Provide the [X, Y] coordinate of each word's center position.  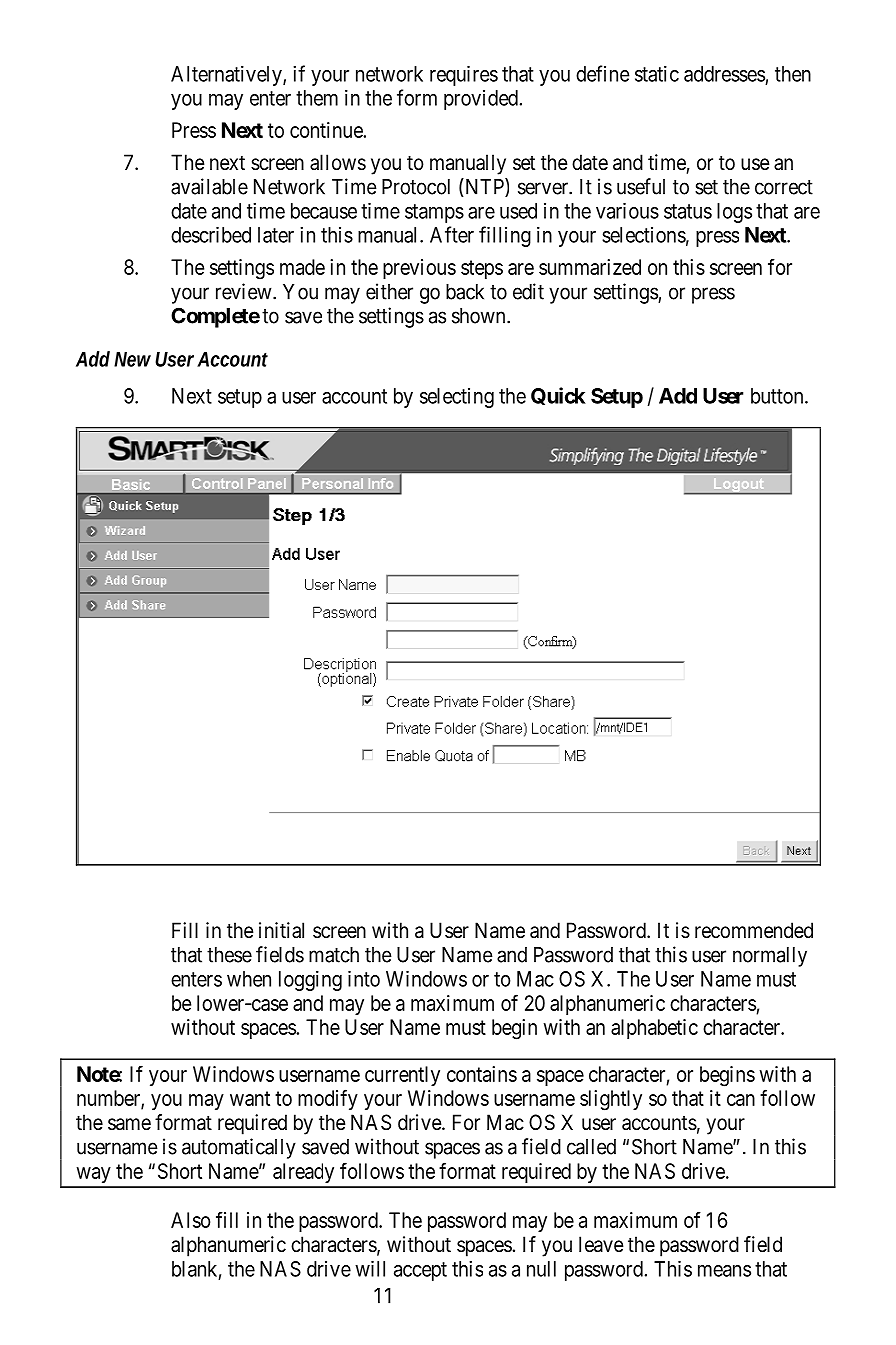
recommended [754, 930]
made [302, 267]
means [724, 1271]
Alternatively [227, 76]
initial [281, 930]
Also [190, 1220]
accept [420, 1271]
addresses [724, 74]
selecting [457, 398]
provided [481, 100]
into [364, 979]
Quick [558, 396]
